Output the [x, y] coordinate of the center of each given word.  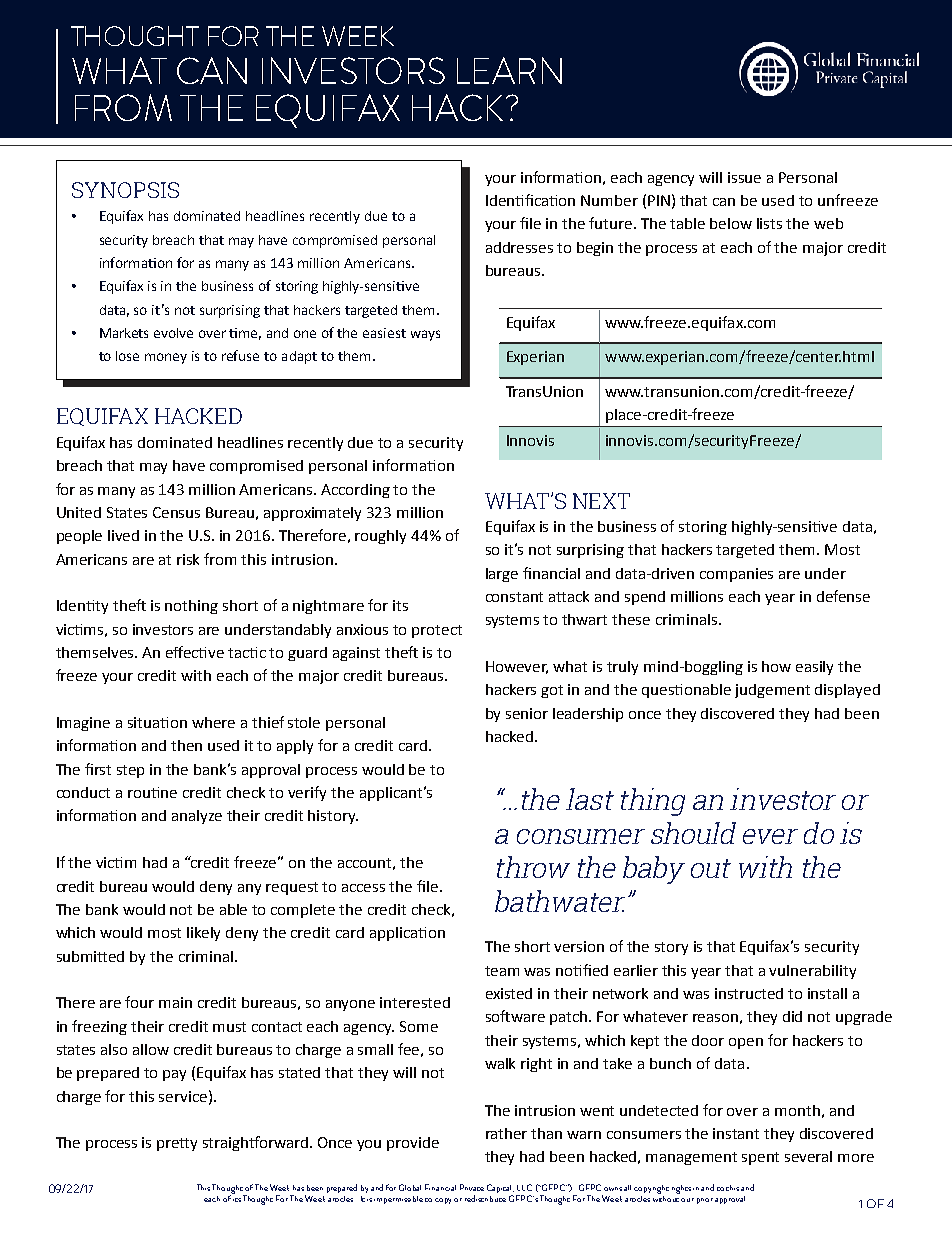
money [166, 358]
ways [425, 335]
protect [437, 631]
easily [814, 668]
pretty [177, 1144]
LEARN [509, 70]
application [407, 934]
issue [744, 177]
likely [203, 934]
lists [769, 223]
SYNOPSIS [125, 190]
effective [195, 652]
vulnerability [812, 972]
